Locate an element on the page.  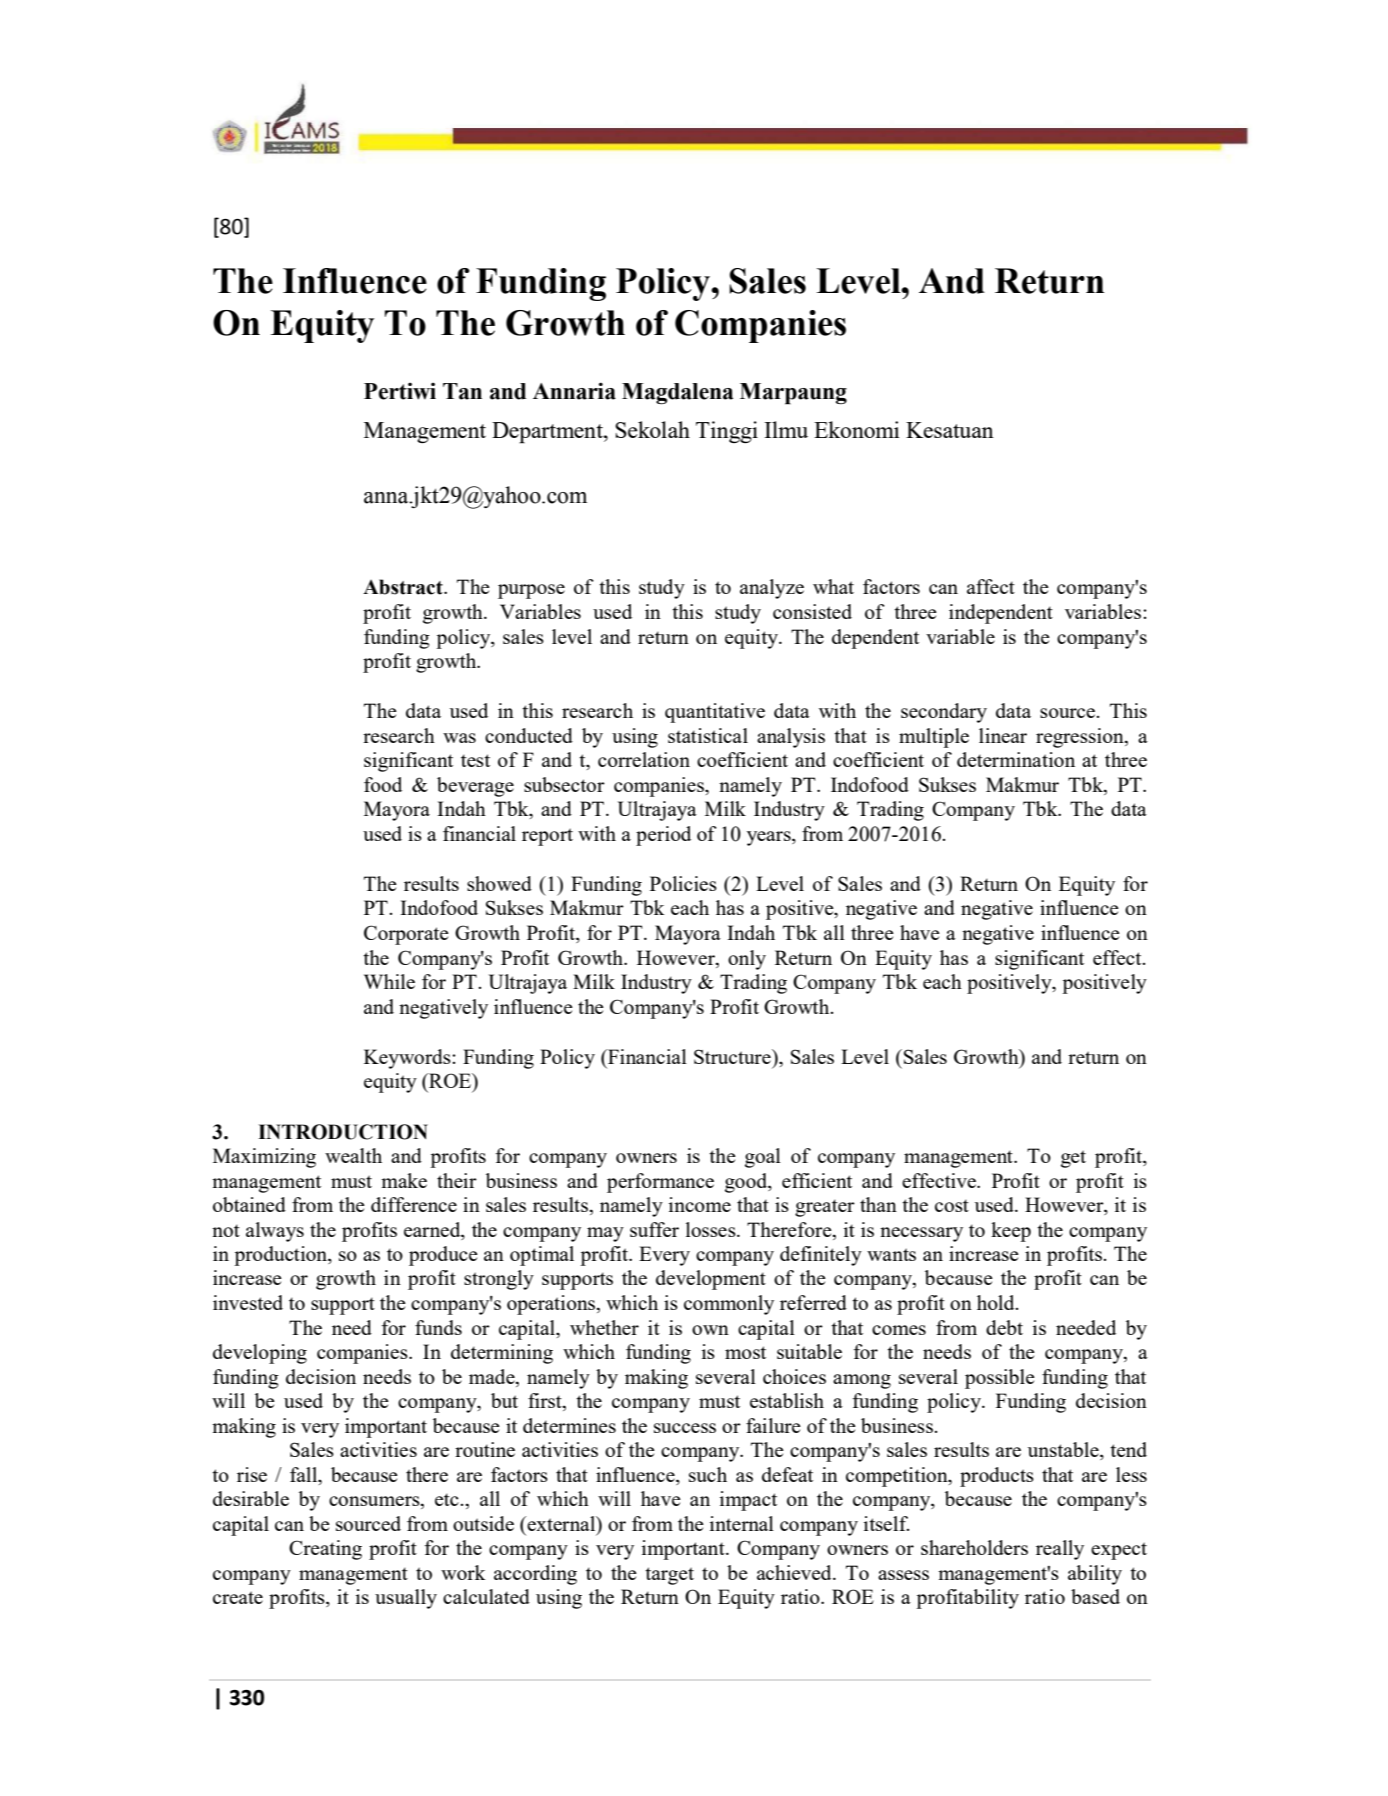
Sekolah is located at coordinates (652, 429).
